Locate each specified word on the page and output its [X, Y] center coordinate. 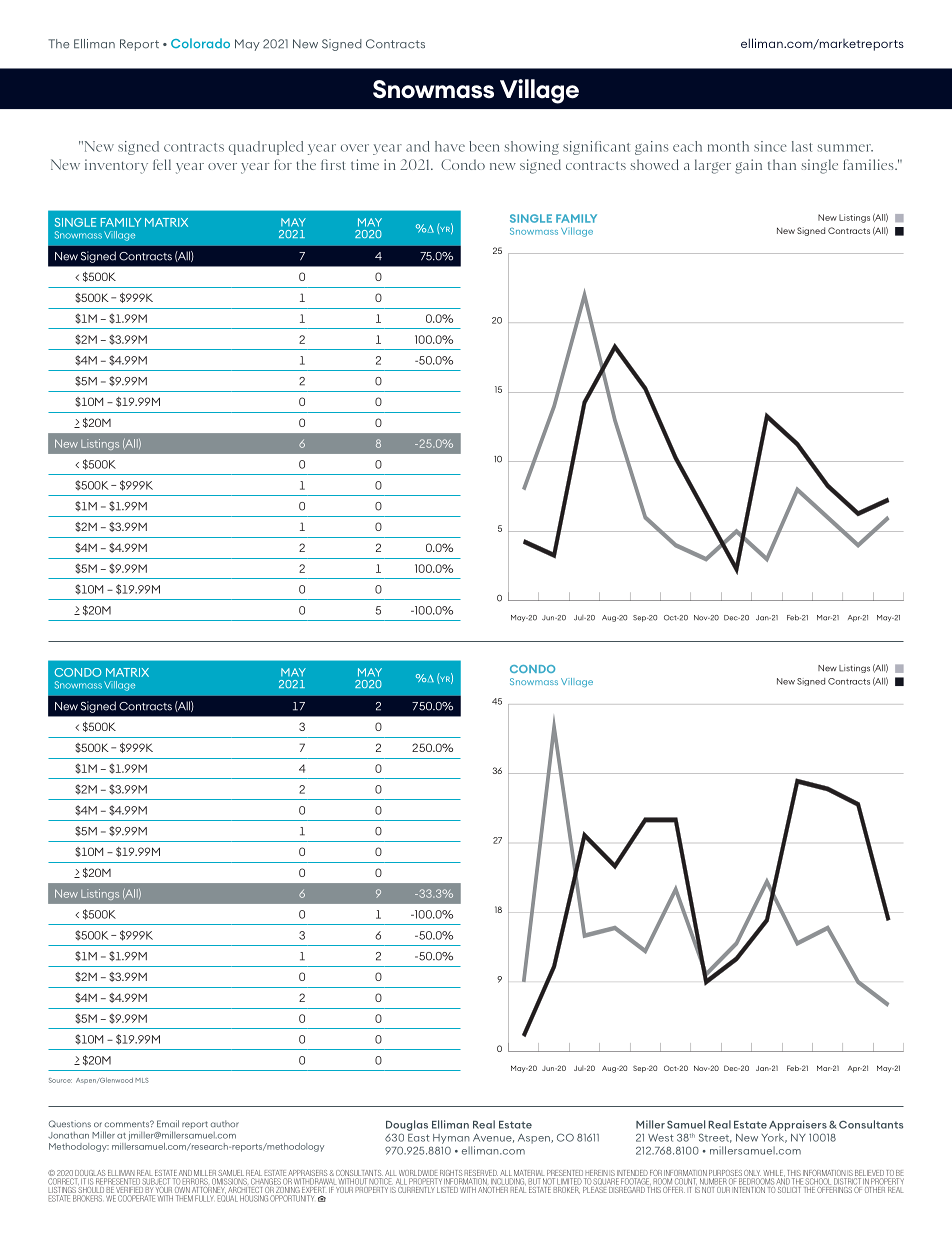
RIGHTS [451, 1173]
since [770, 146]
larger [713, 166]
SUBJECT [157, 1181]
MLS [142, 1080]
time [365, 164]
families [869, 164]
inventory [116, 166]
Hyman [451, 1139]
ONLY [752, 1173]
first [333, 164]
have [450, 146]
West [661, 1138]
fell [162, 164]
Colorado [200, 43]
